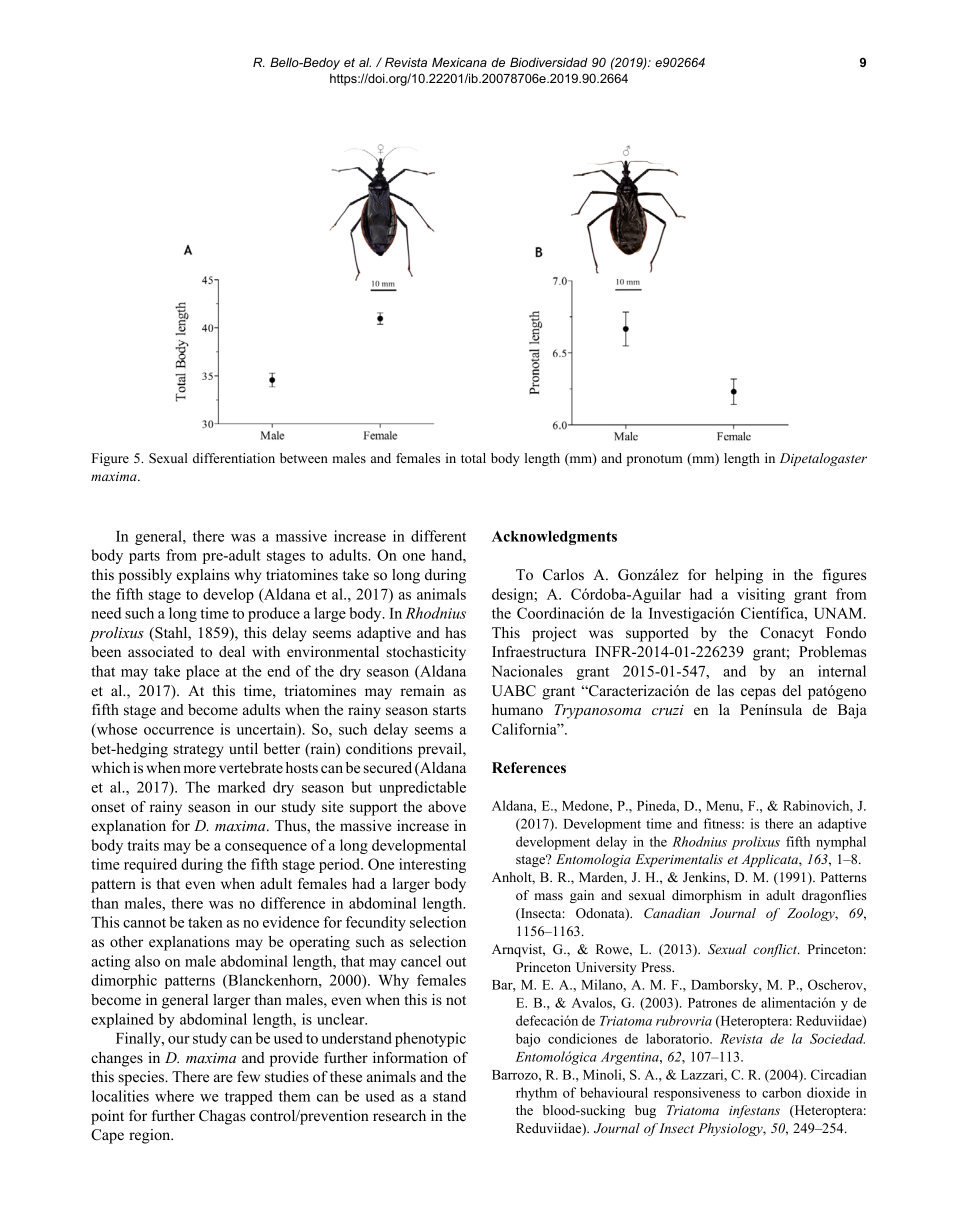 The width and height of the page is (958, 1232). Describe the element at coordinates (536, 1094) in the page. I see `rhythm` at that location.
